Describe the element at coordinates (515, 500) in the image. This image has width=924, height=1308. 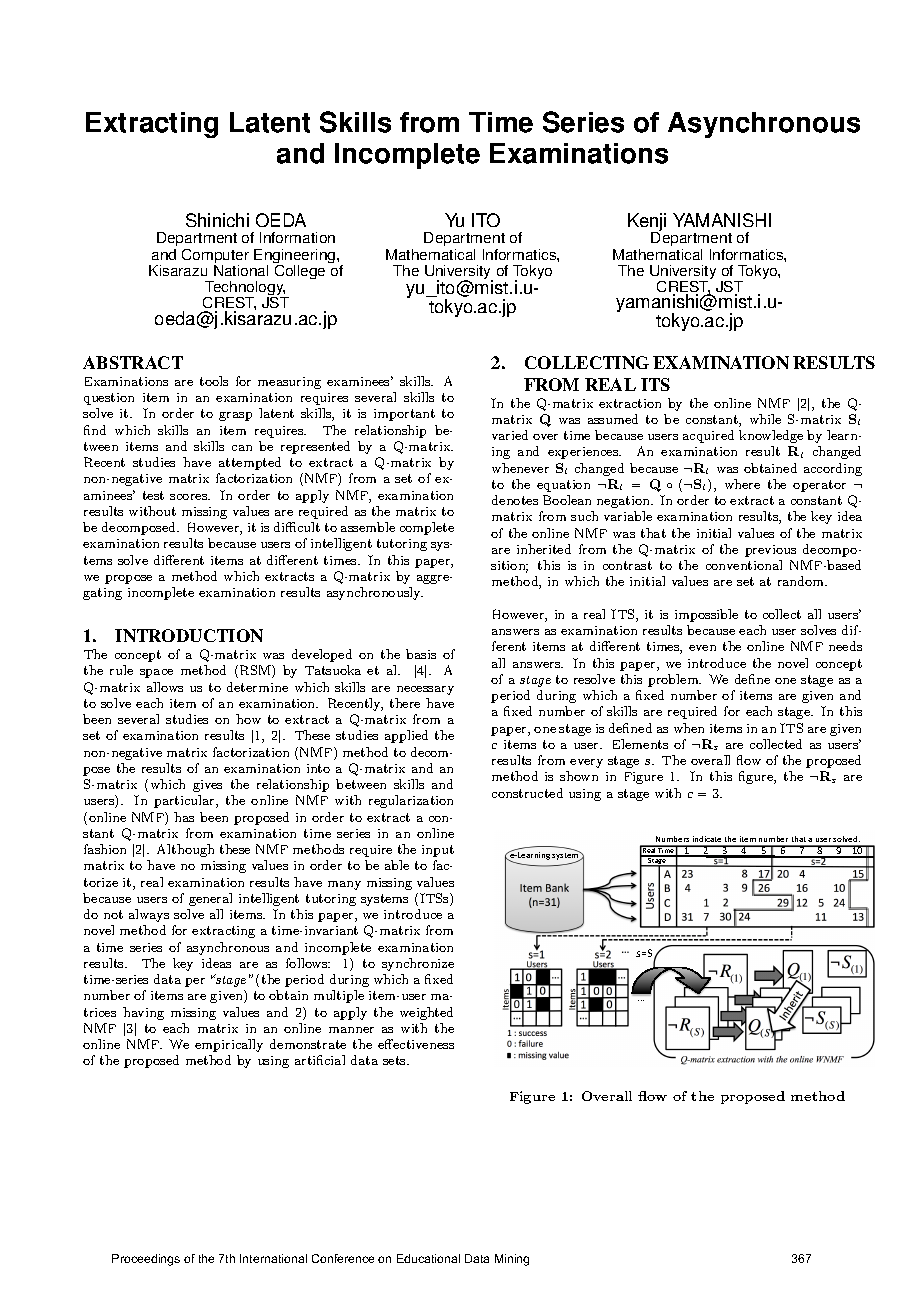
I see `denotes` at that location.
